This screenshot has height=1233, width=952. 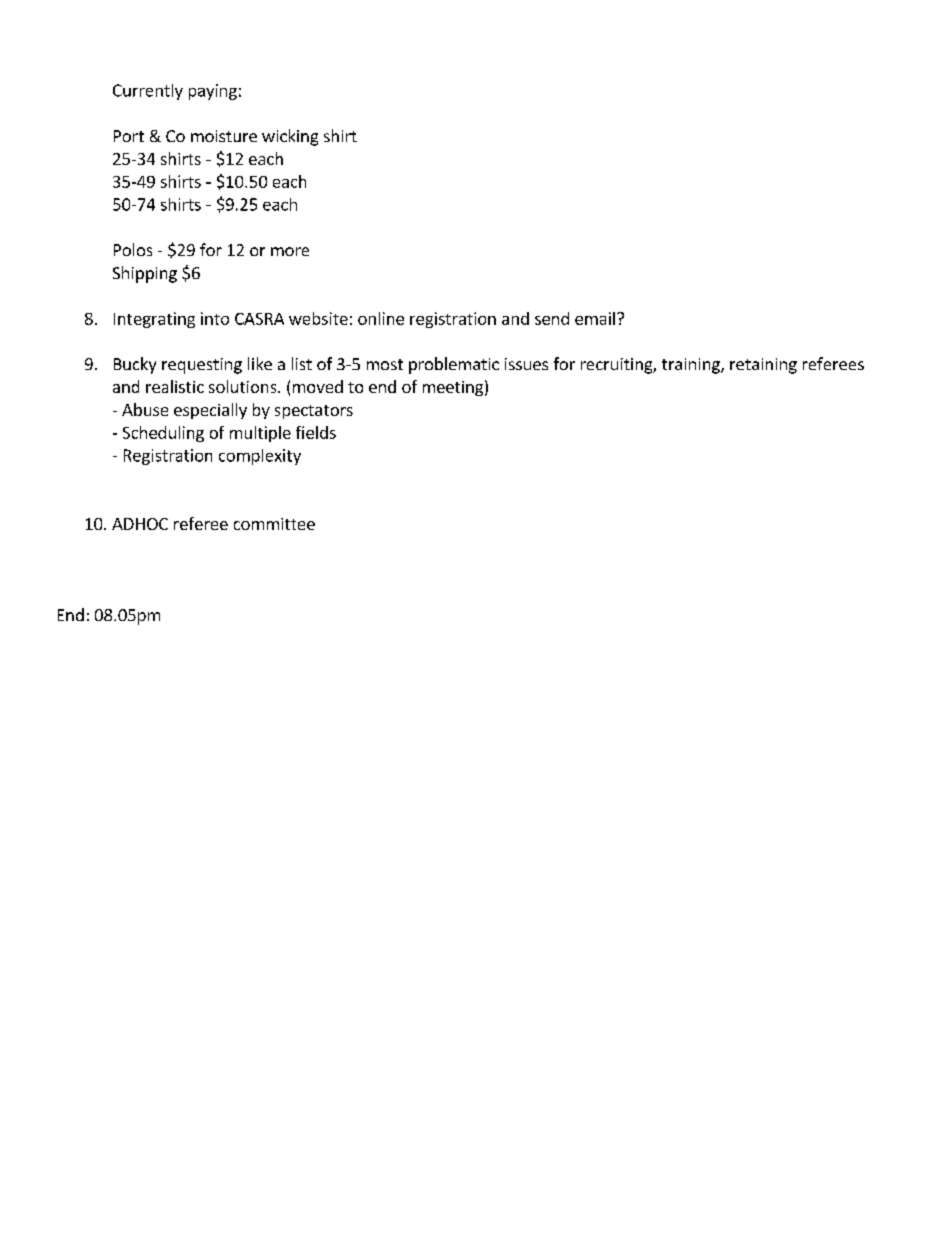 What do you see at coordinates (763, 366) in the screenshot?
I see `retaining` at bounding box center [763, 366].
